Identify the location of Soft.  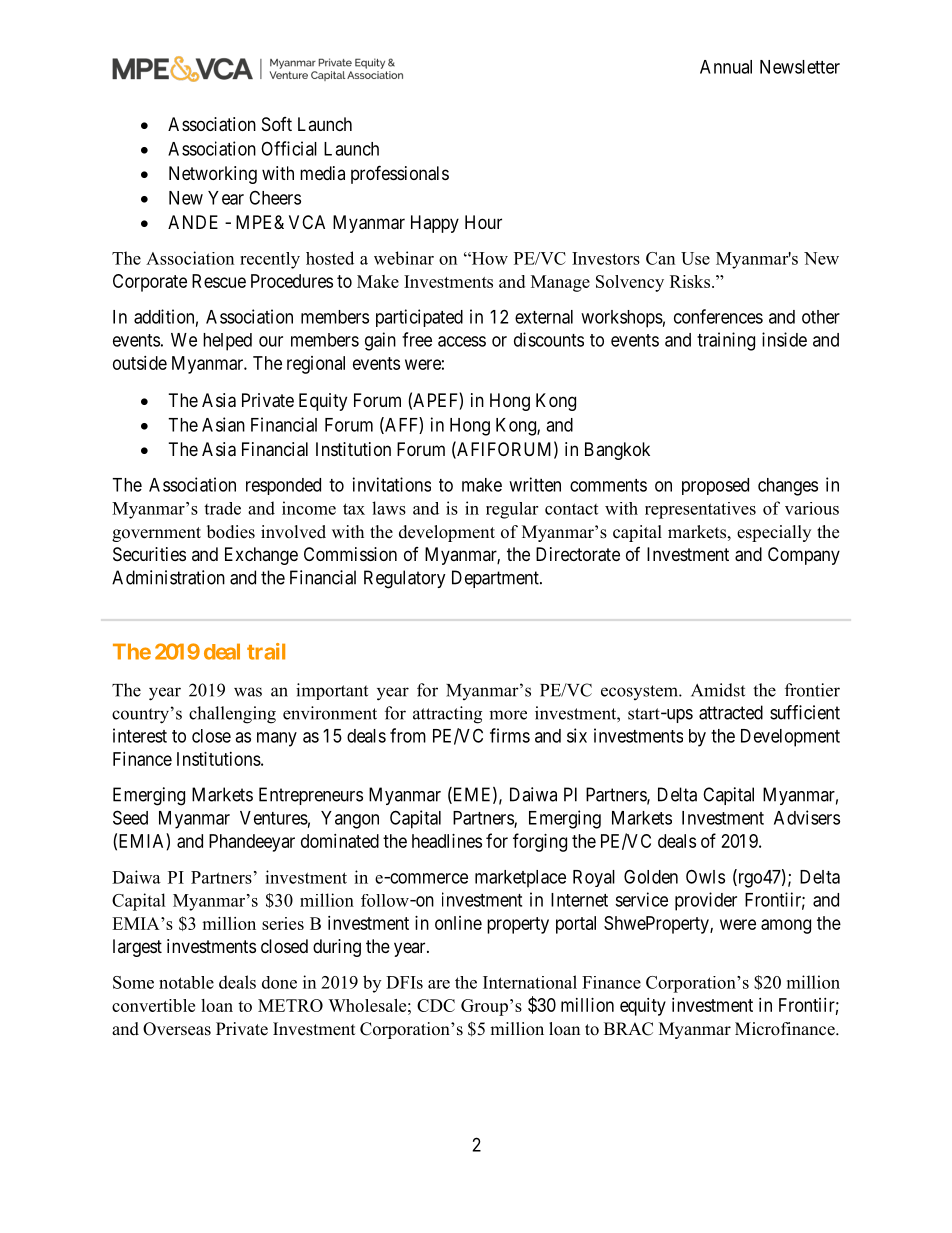
(277, 124).
